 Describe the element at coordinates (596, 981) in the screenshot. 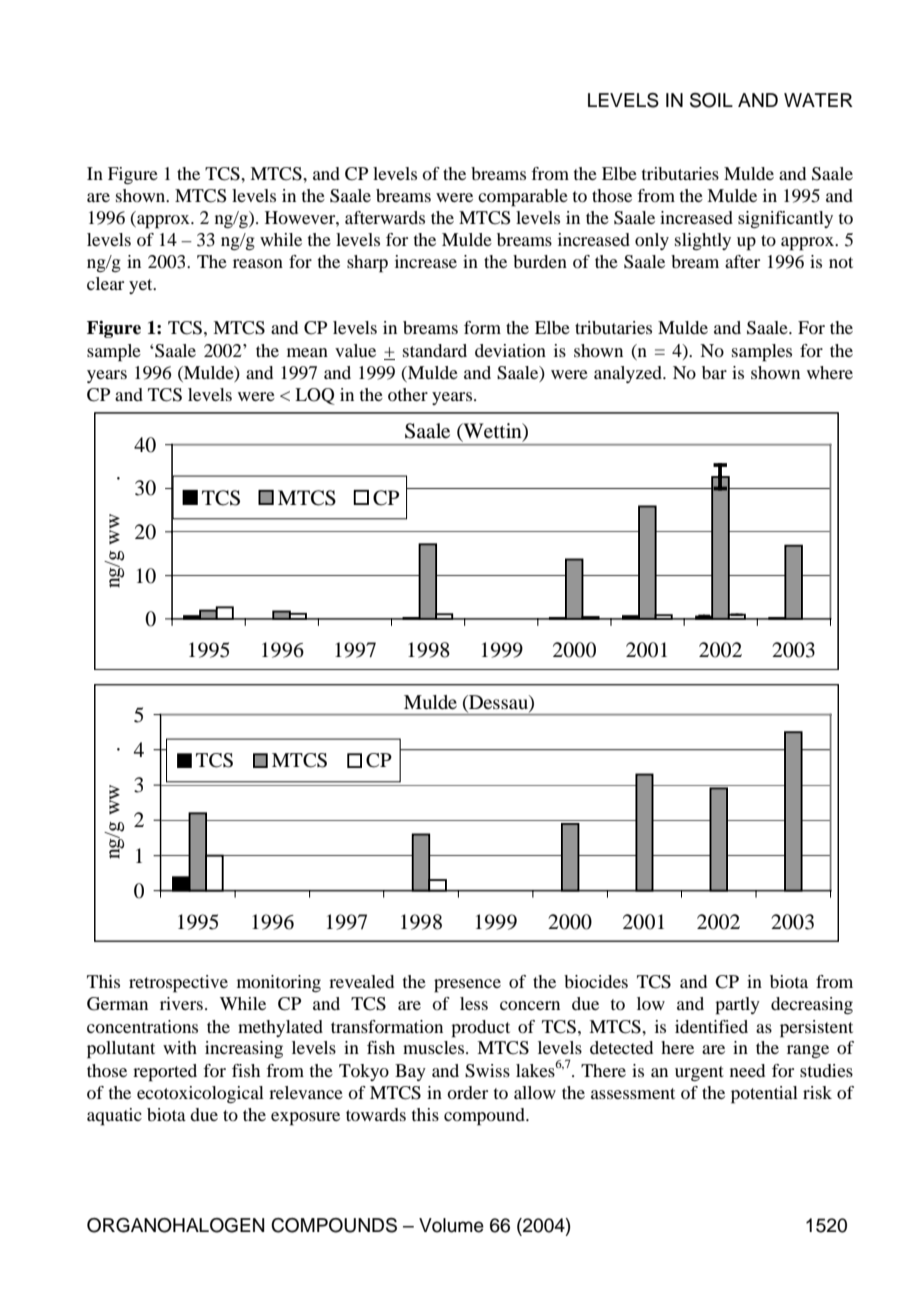

I see `biocides` at that location.
